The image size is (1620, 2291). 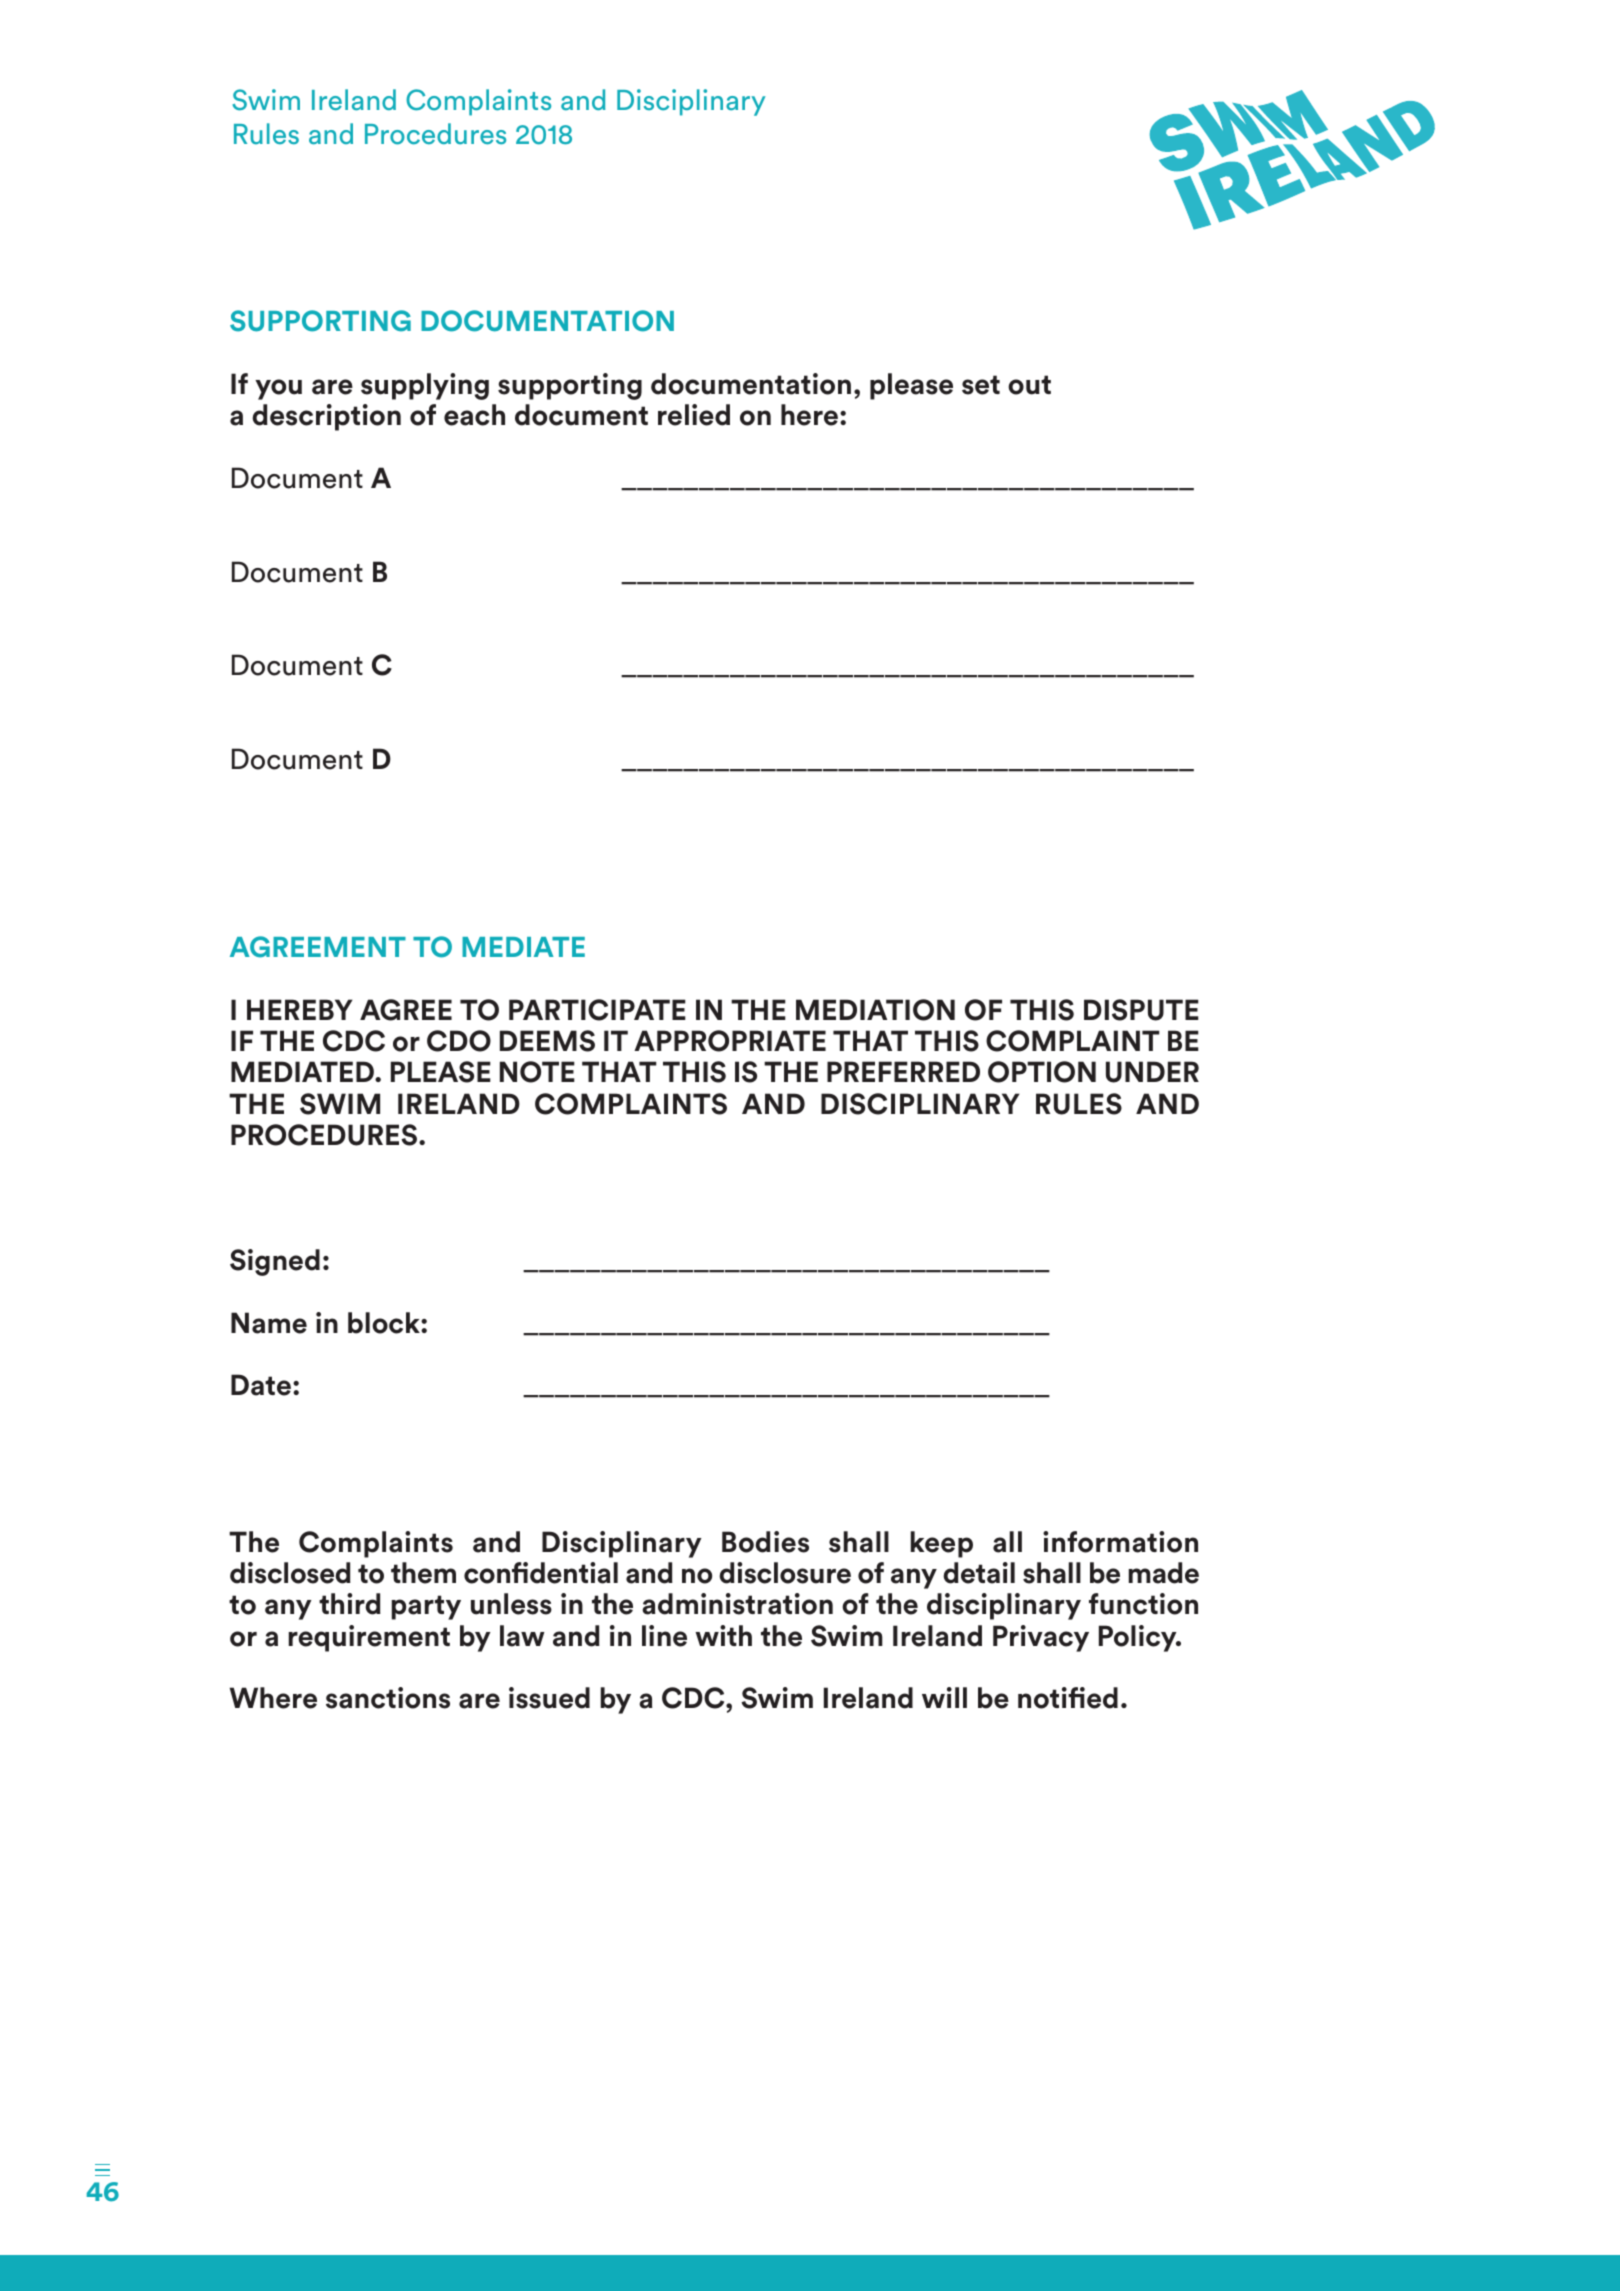 What do you see at coordinates (459, 1041) in the page?
I see `CDO` at bounding box center [459, 1041].
